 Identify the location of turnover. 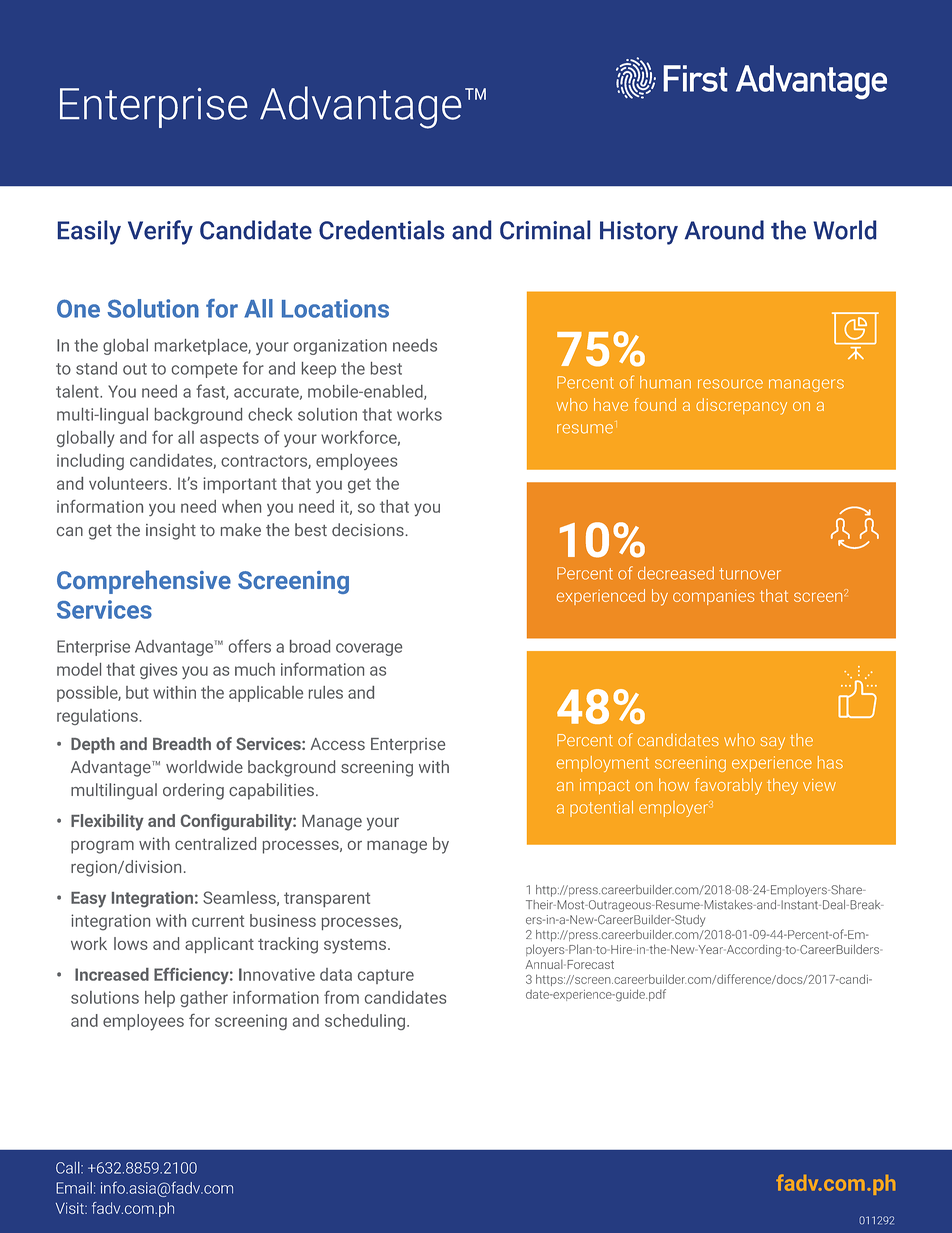
(750, 574).
